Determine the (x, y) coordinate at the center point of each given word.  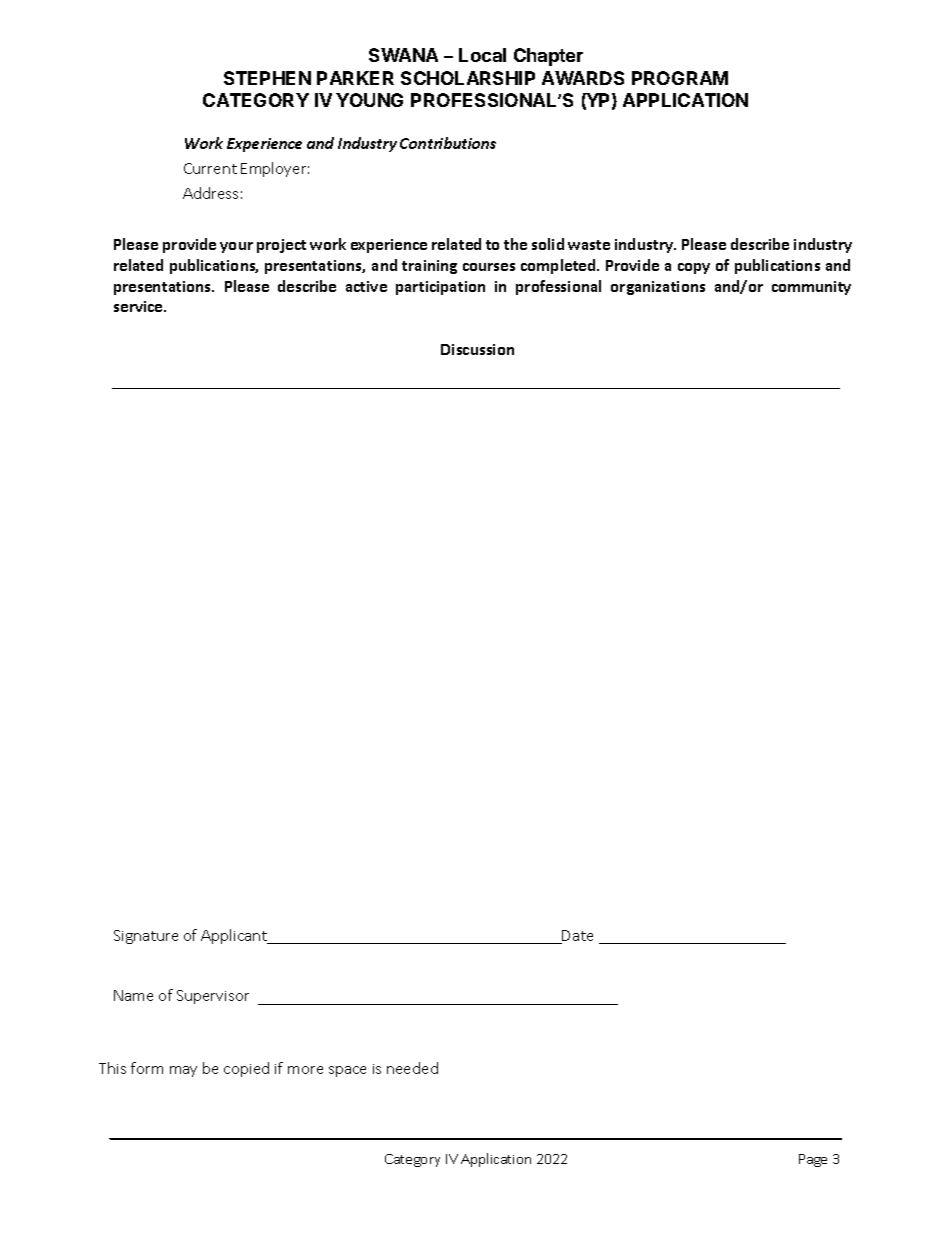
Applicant (235, 936)
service (139, 306)
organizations (658, 288)
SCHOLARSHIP (468, 78)
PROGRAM (680, 78)
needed (412, 1068)
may (183, 1071)
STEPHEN (267, 78)
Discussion (477, 349)
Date (577, 937)
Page (813, 1160)
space (347, 1071)
